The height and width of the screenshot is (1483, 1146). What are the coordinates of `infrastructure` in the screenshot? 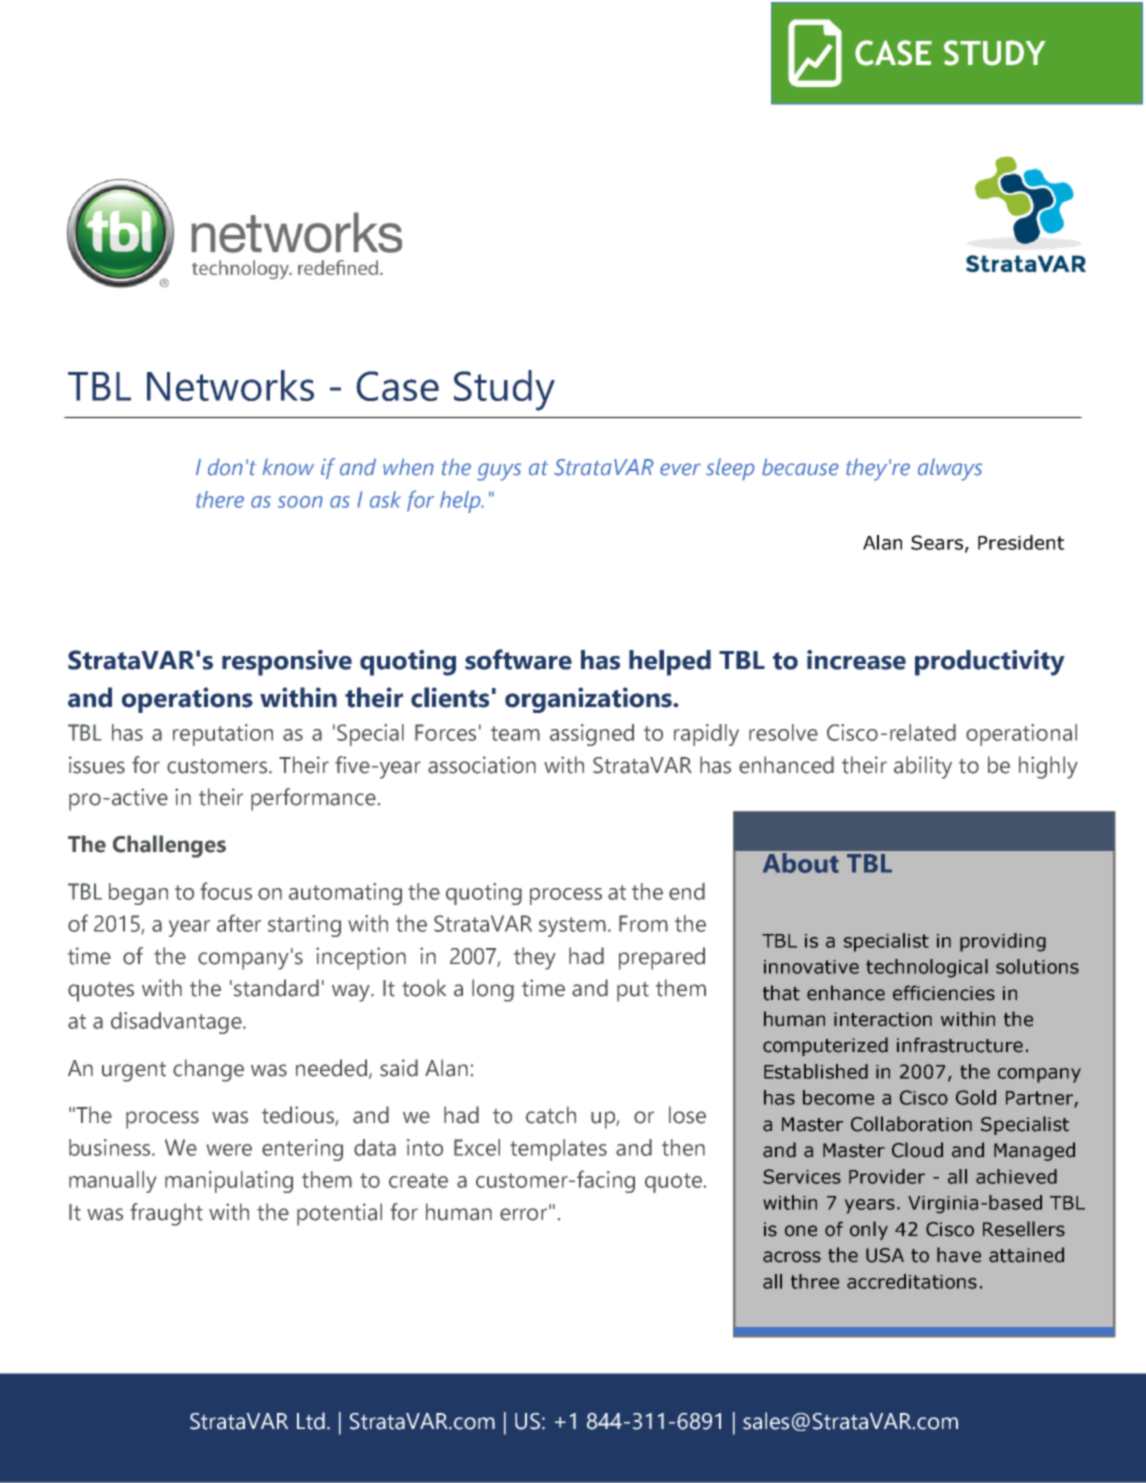 It's located at (960, 1045).
